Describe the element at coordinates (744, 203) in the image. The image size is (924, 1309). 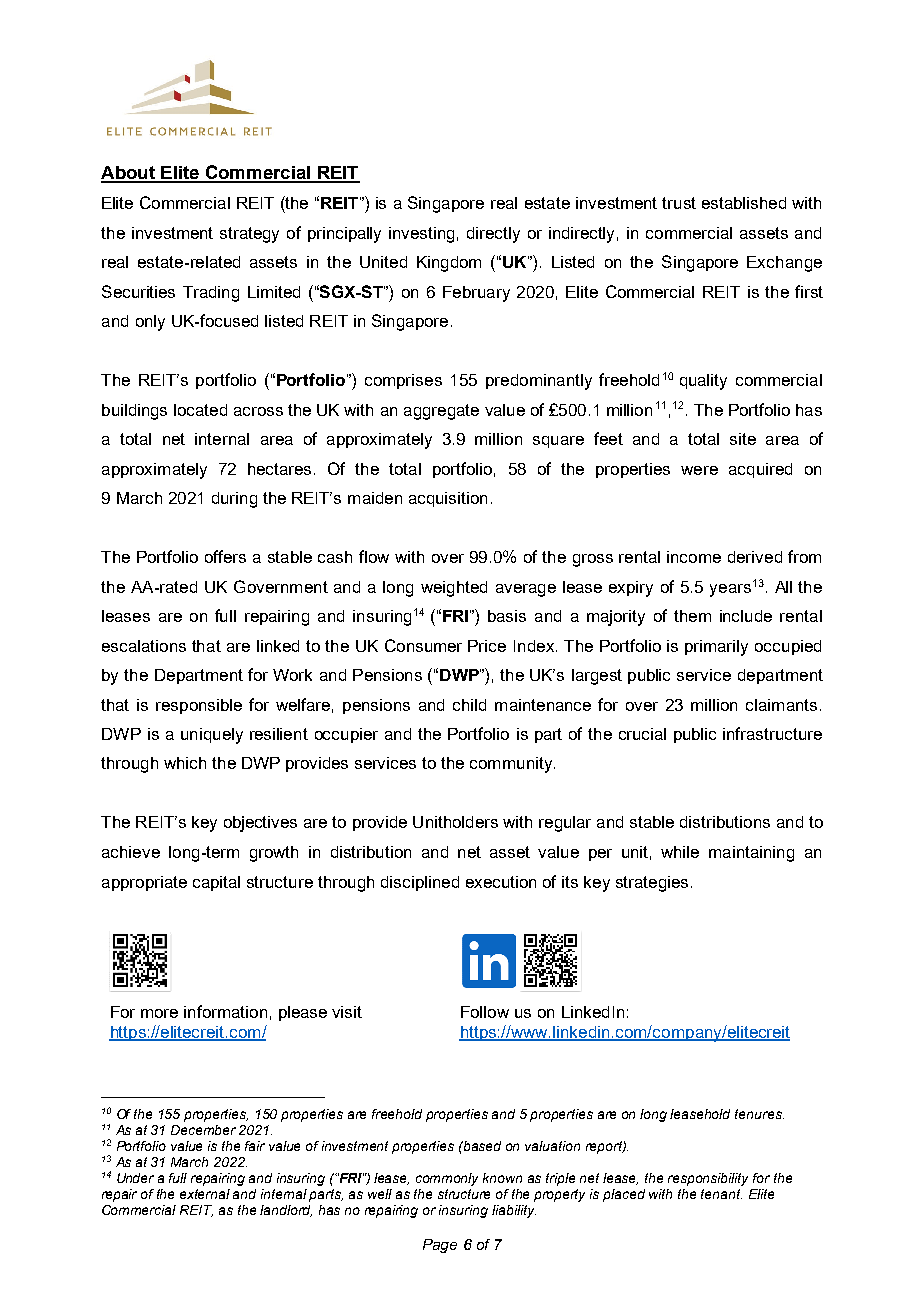
I see `established` at that location.
